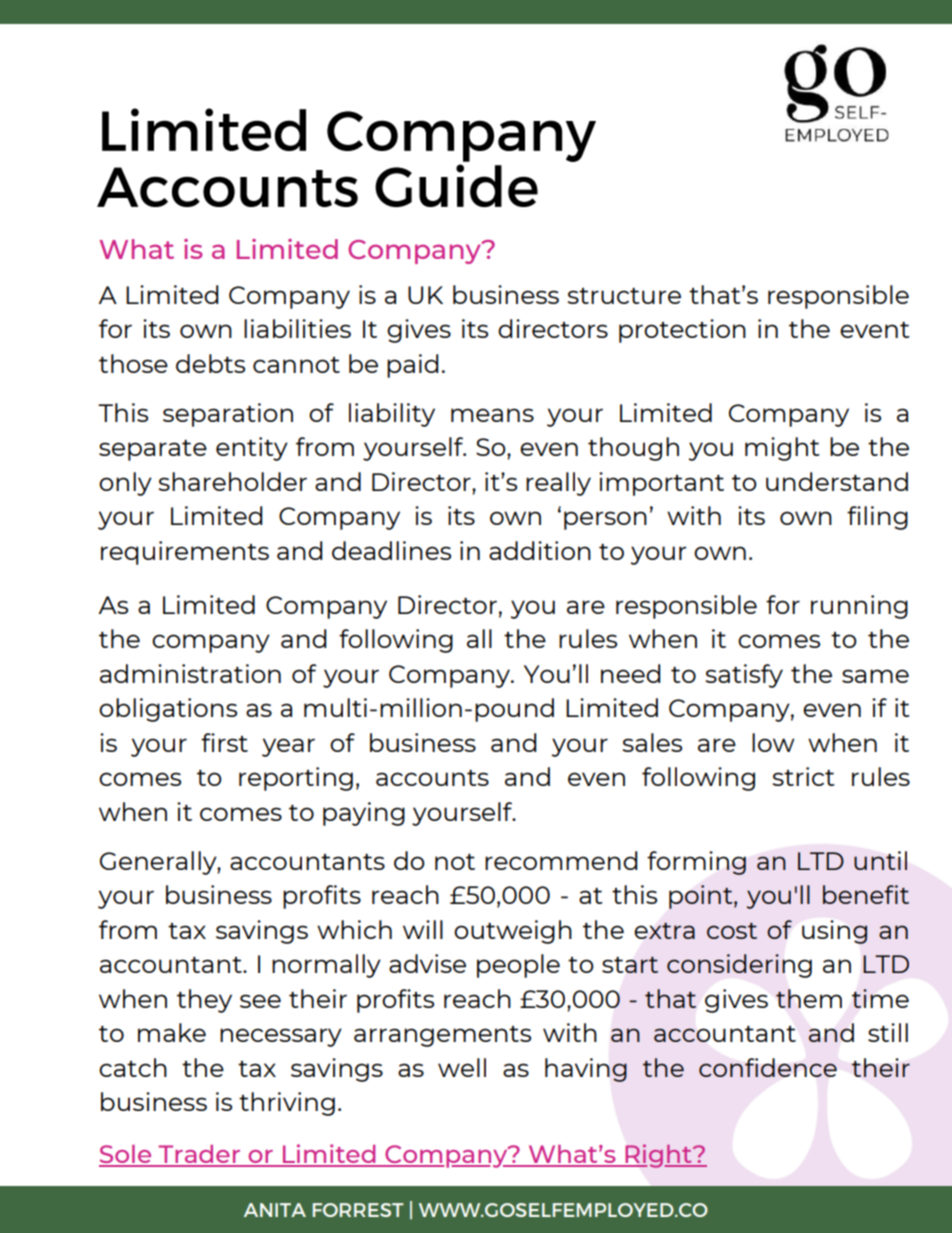  What do you see at coordinates (358, 1210) in the image?
I see `FORREST` at bounding box center [358, 1210].
